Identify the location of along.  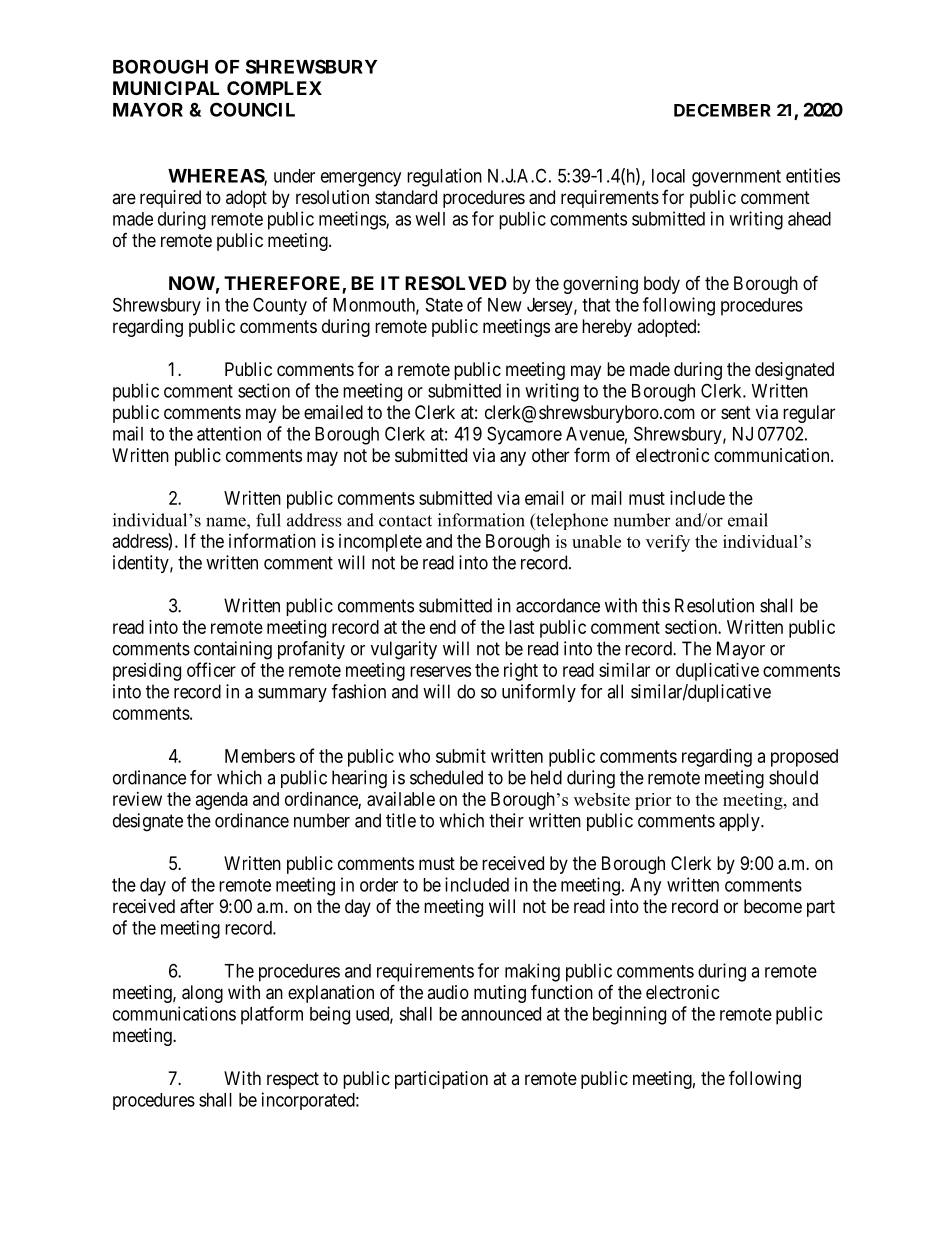
(202, 994).
